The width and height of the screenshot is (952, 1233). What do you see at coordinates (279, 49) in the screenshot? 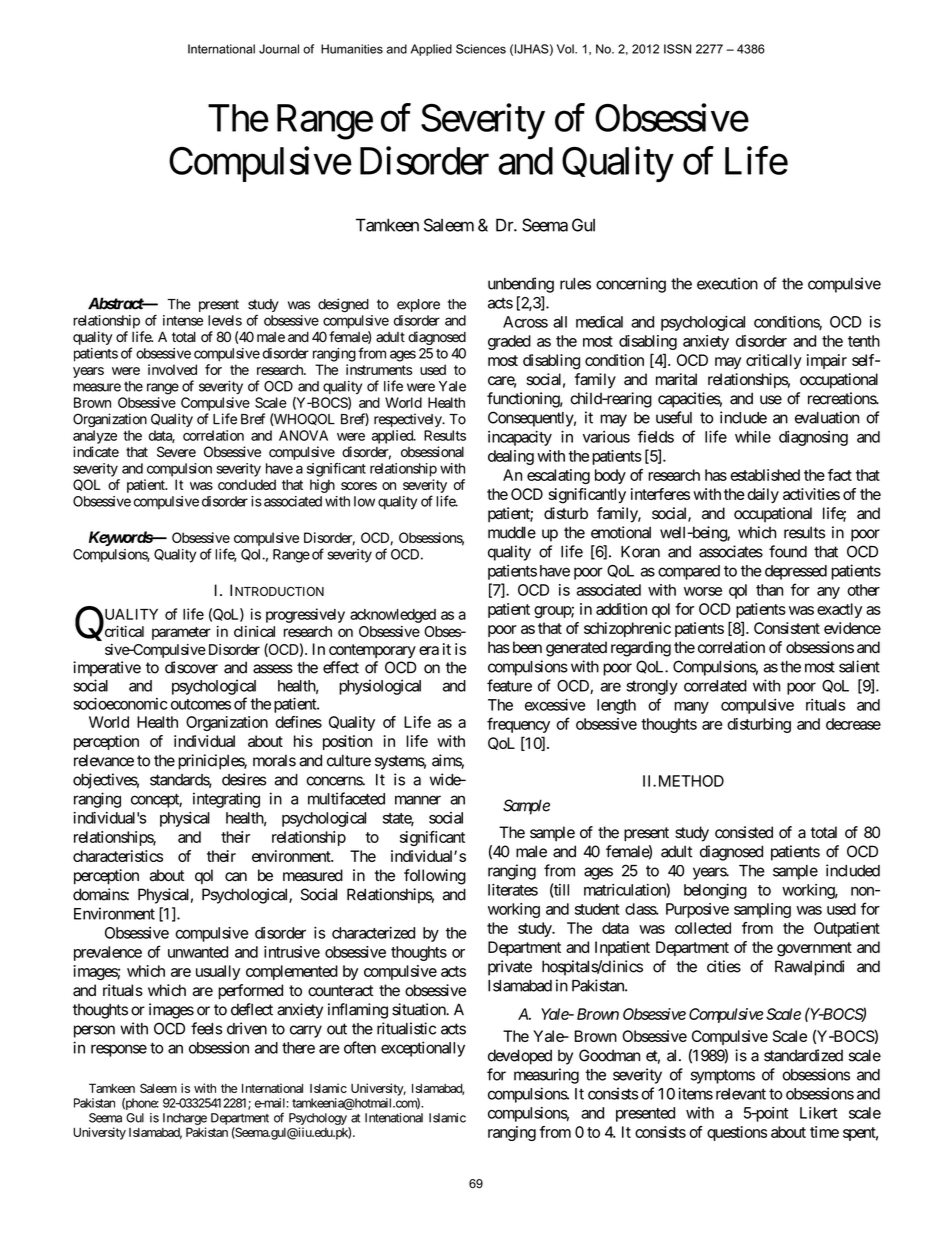
I see `Journal` at bounding box center [279, 49].
